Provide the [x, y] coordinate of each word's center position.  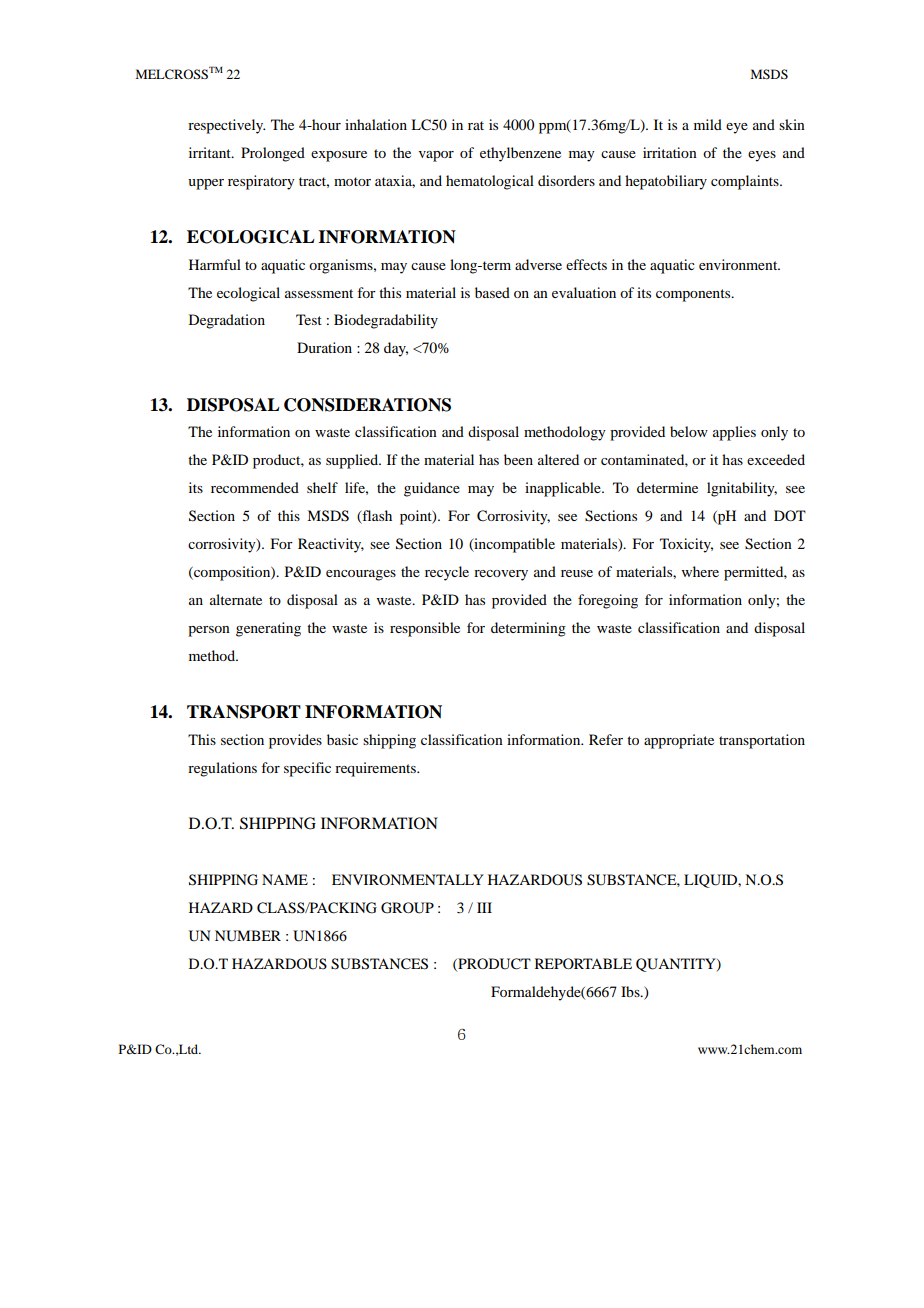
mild [708, 124]
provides [295, 741]
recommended [255, 487]
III [484, 907]
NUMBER [248, 936]
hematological [490, 182]
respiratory [261, 182]
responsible [425, 629]
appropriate [679, 741]
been [518, 459]
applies [734, 433]
